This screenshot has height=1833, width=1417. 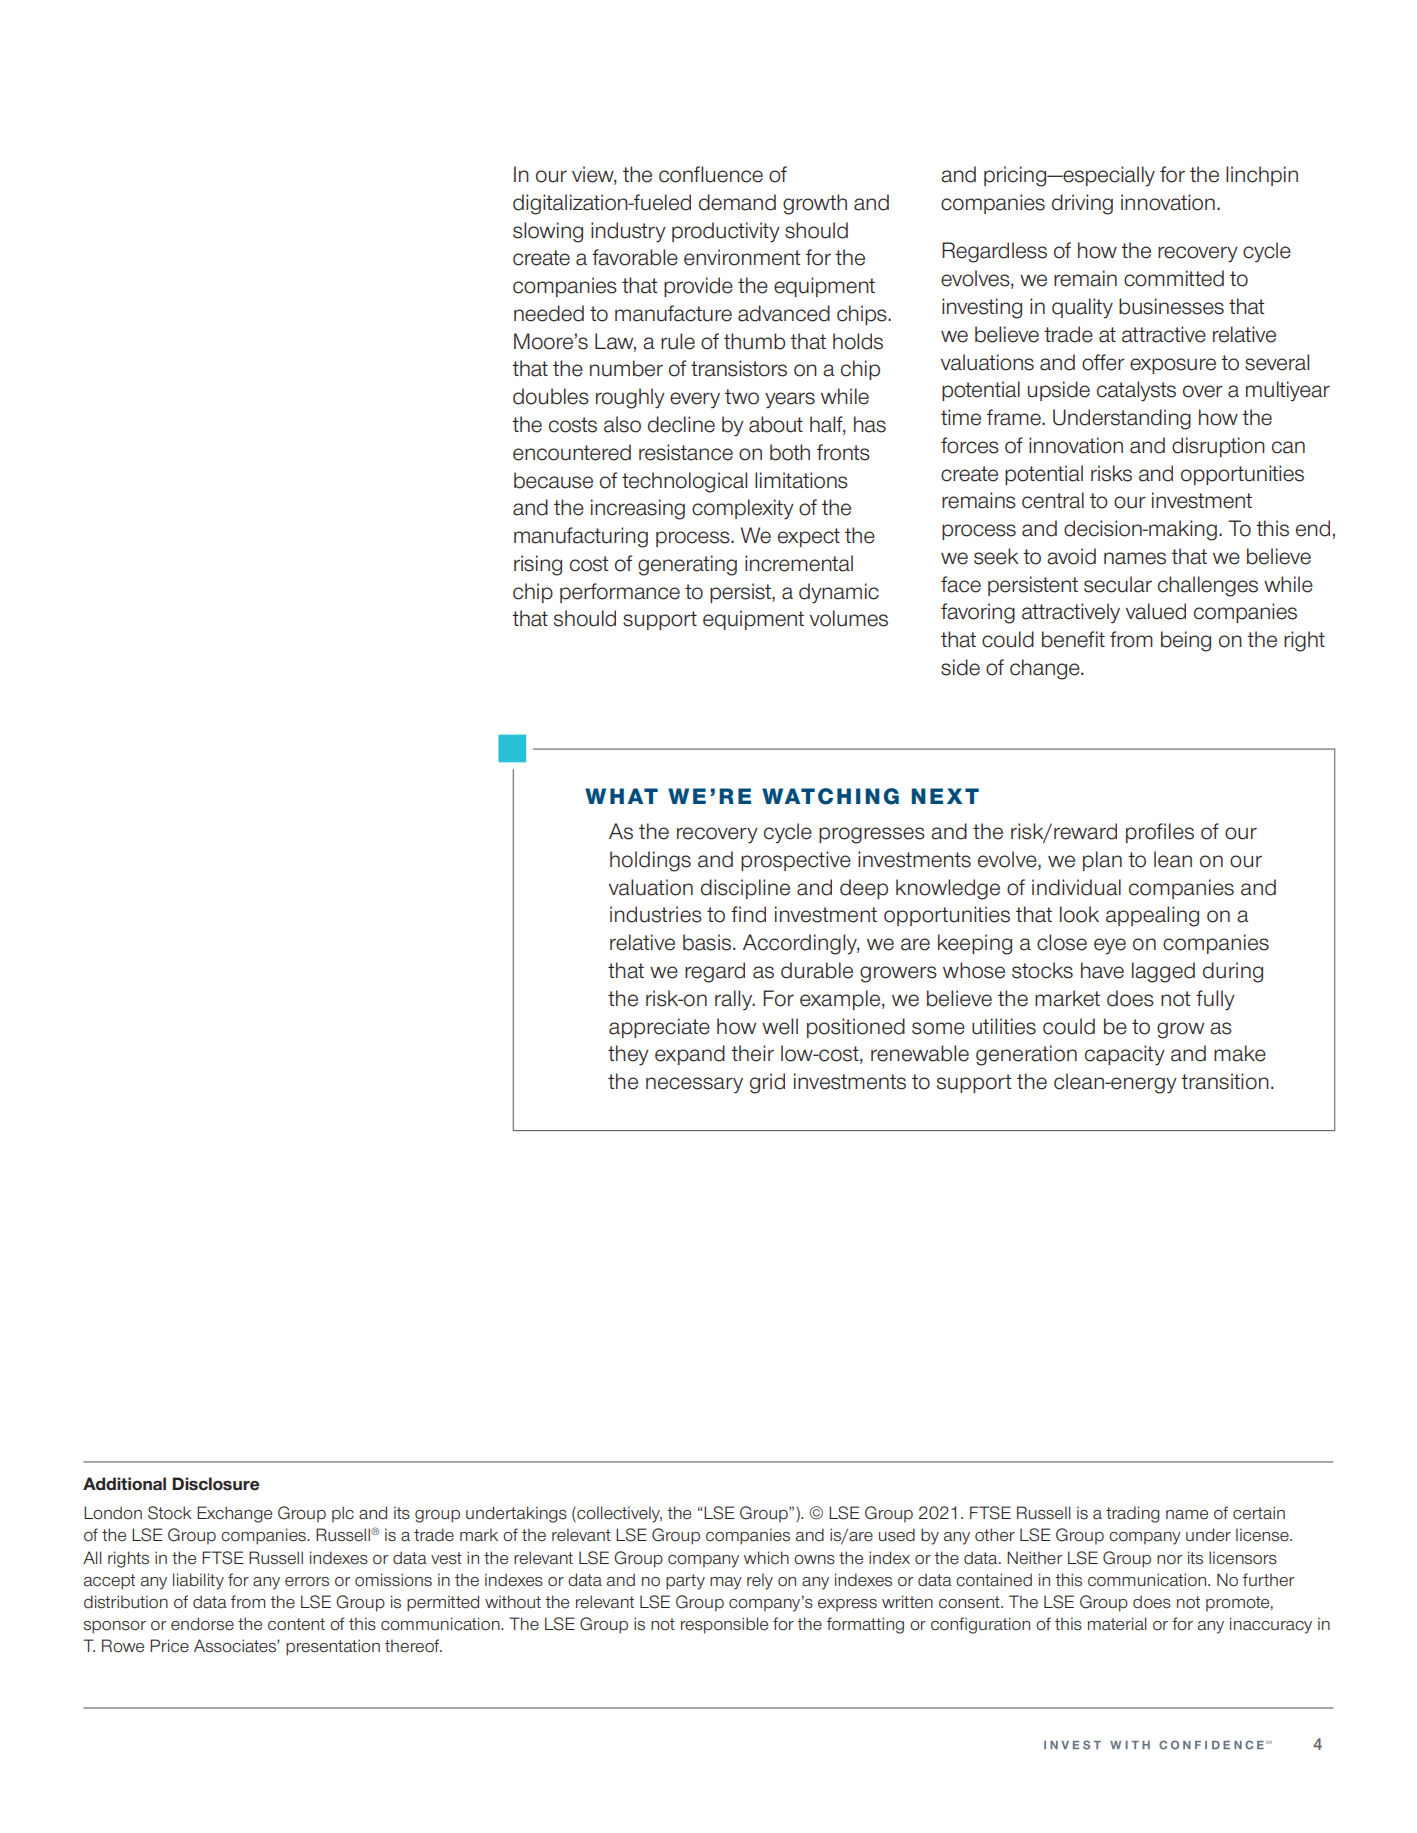 What do you see at coordinates (548, 232) in the screenshot?
I see `slowing` at bounding box center [548, 232].
